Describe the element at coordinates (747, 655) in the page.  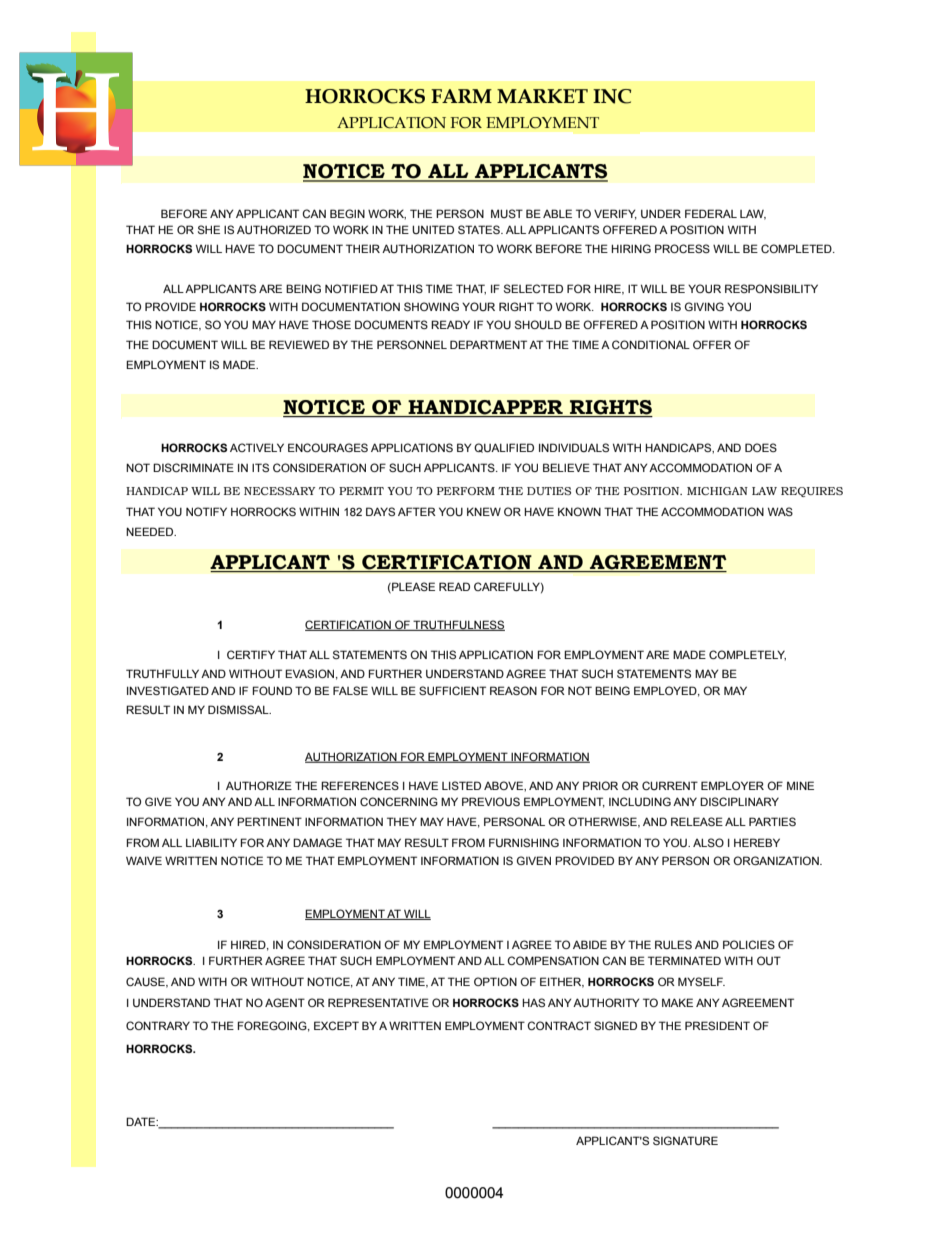
I see `COMPLETELY` at that location.
